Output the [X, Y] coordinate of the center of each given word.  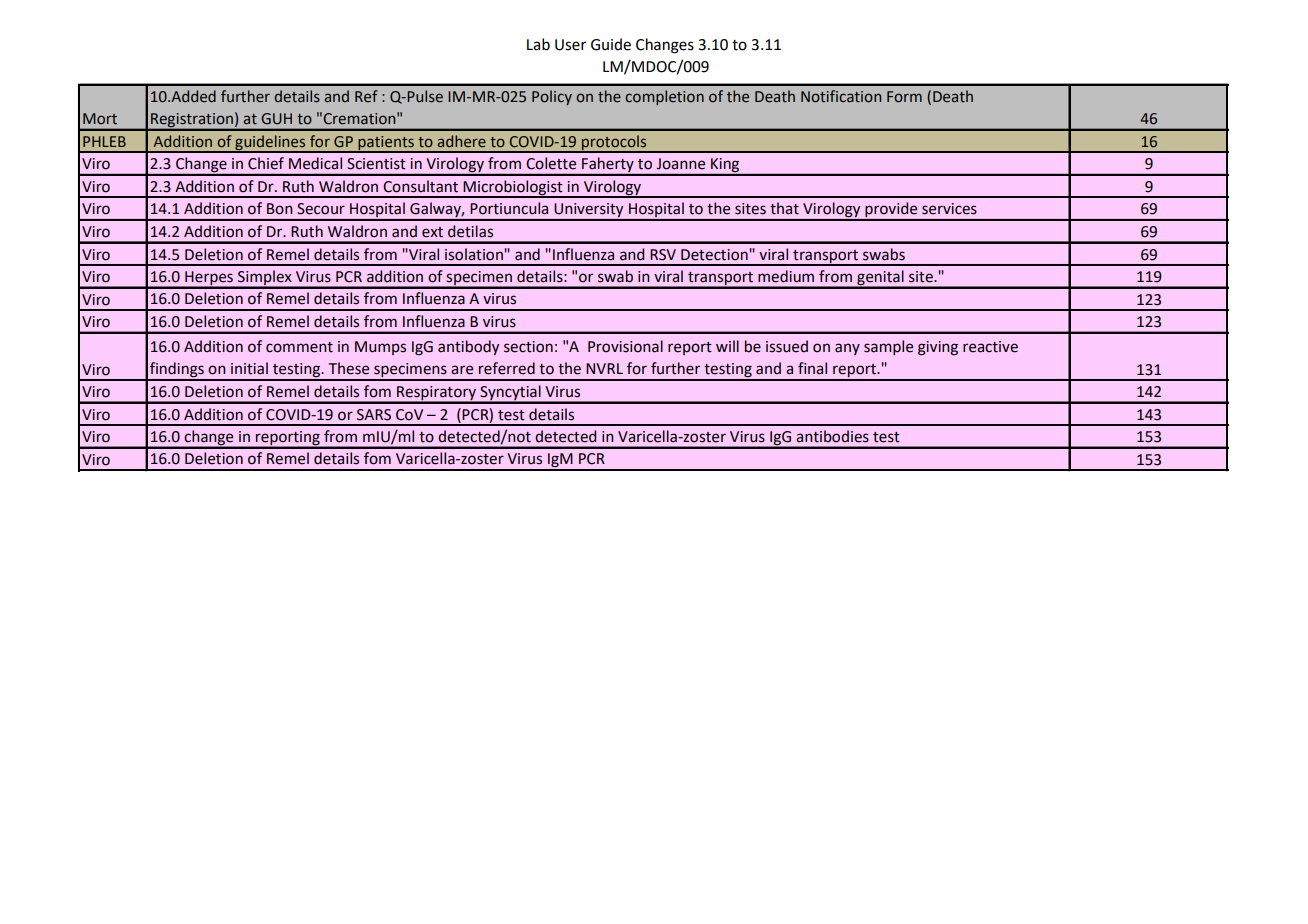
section [528, 347]
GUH [276, 119]
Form [904, 97]
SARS [374, 415]
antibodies [832, 436]
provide [891, 211]
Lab [538, 44]
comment [299, 347]
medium [786, 276]
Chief [266, 163]
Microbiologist [513, 188]
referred [507, 368]
